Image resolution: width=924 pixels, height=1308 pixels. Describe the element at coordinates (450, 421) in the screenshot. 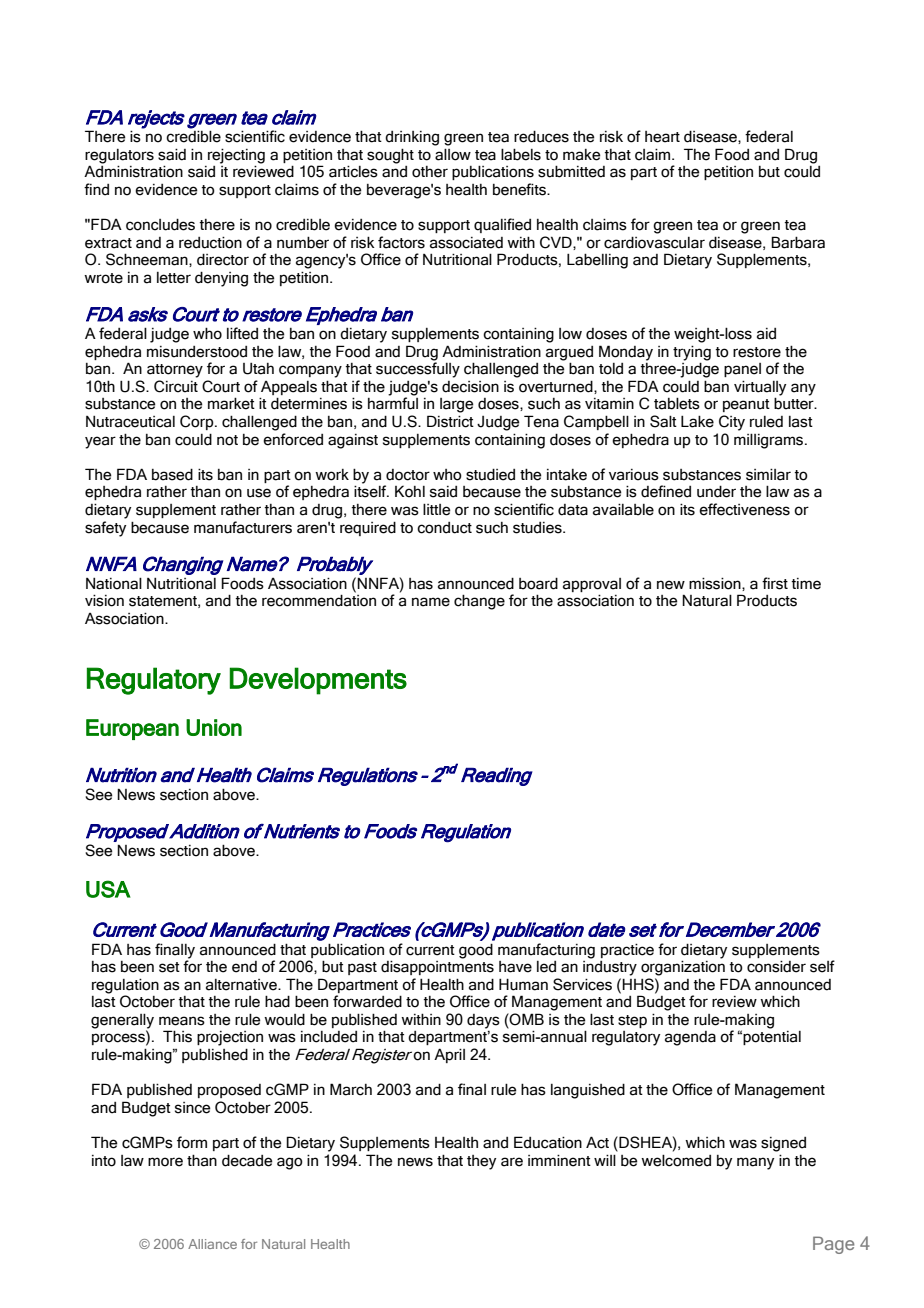

I see `District` at that location.
